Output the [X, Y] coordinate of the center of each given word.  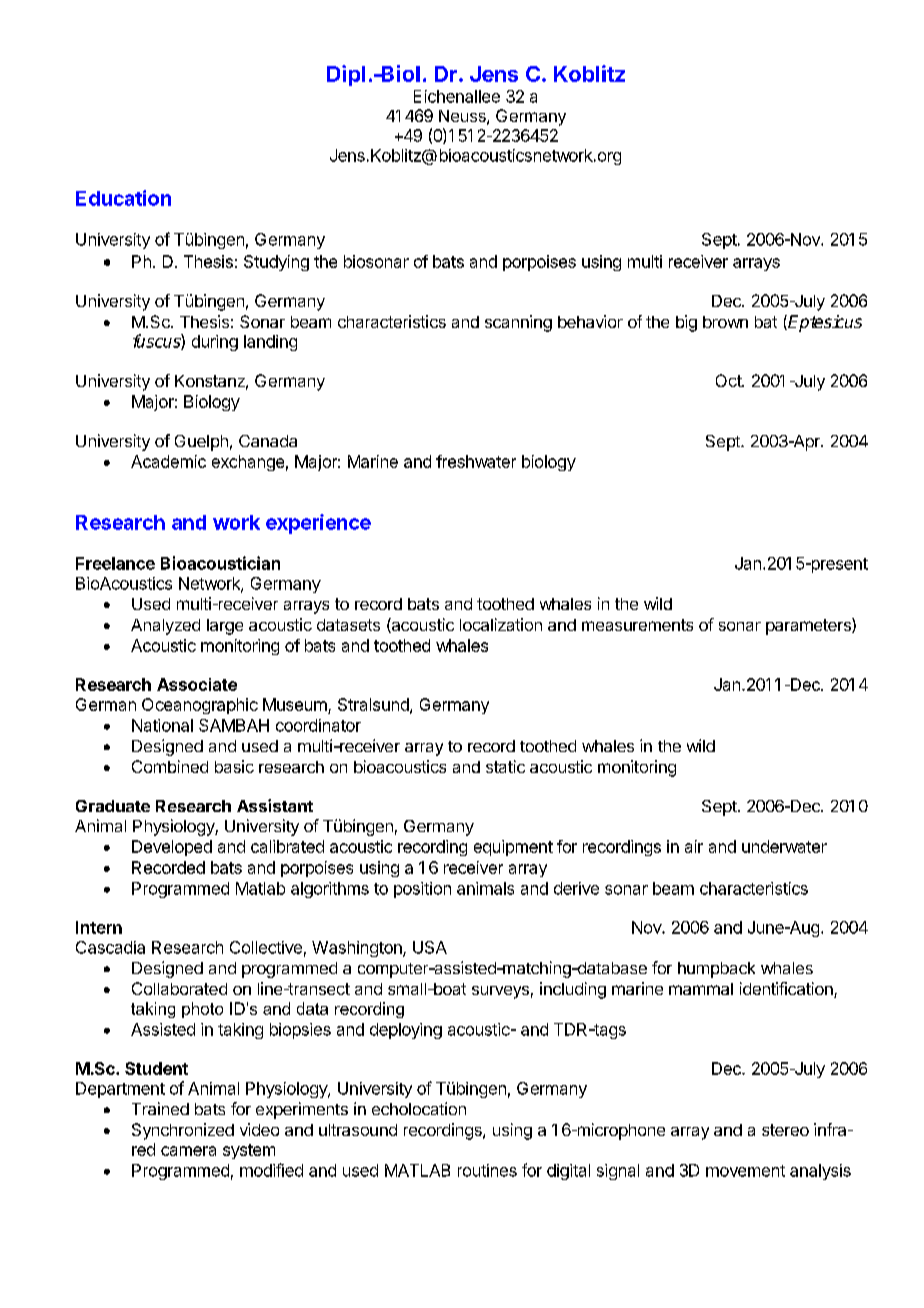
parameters [809, 626]
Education [123, 198]
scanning [518, 323]
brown [725, 322]
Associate [197, 684]
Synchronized [183, 1131]
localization [501, 624]
